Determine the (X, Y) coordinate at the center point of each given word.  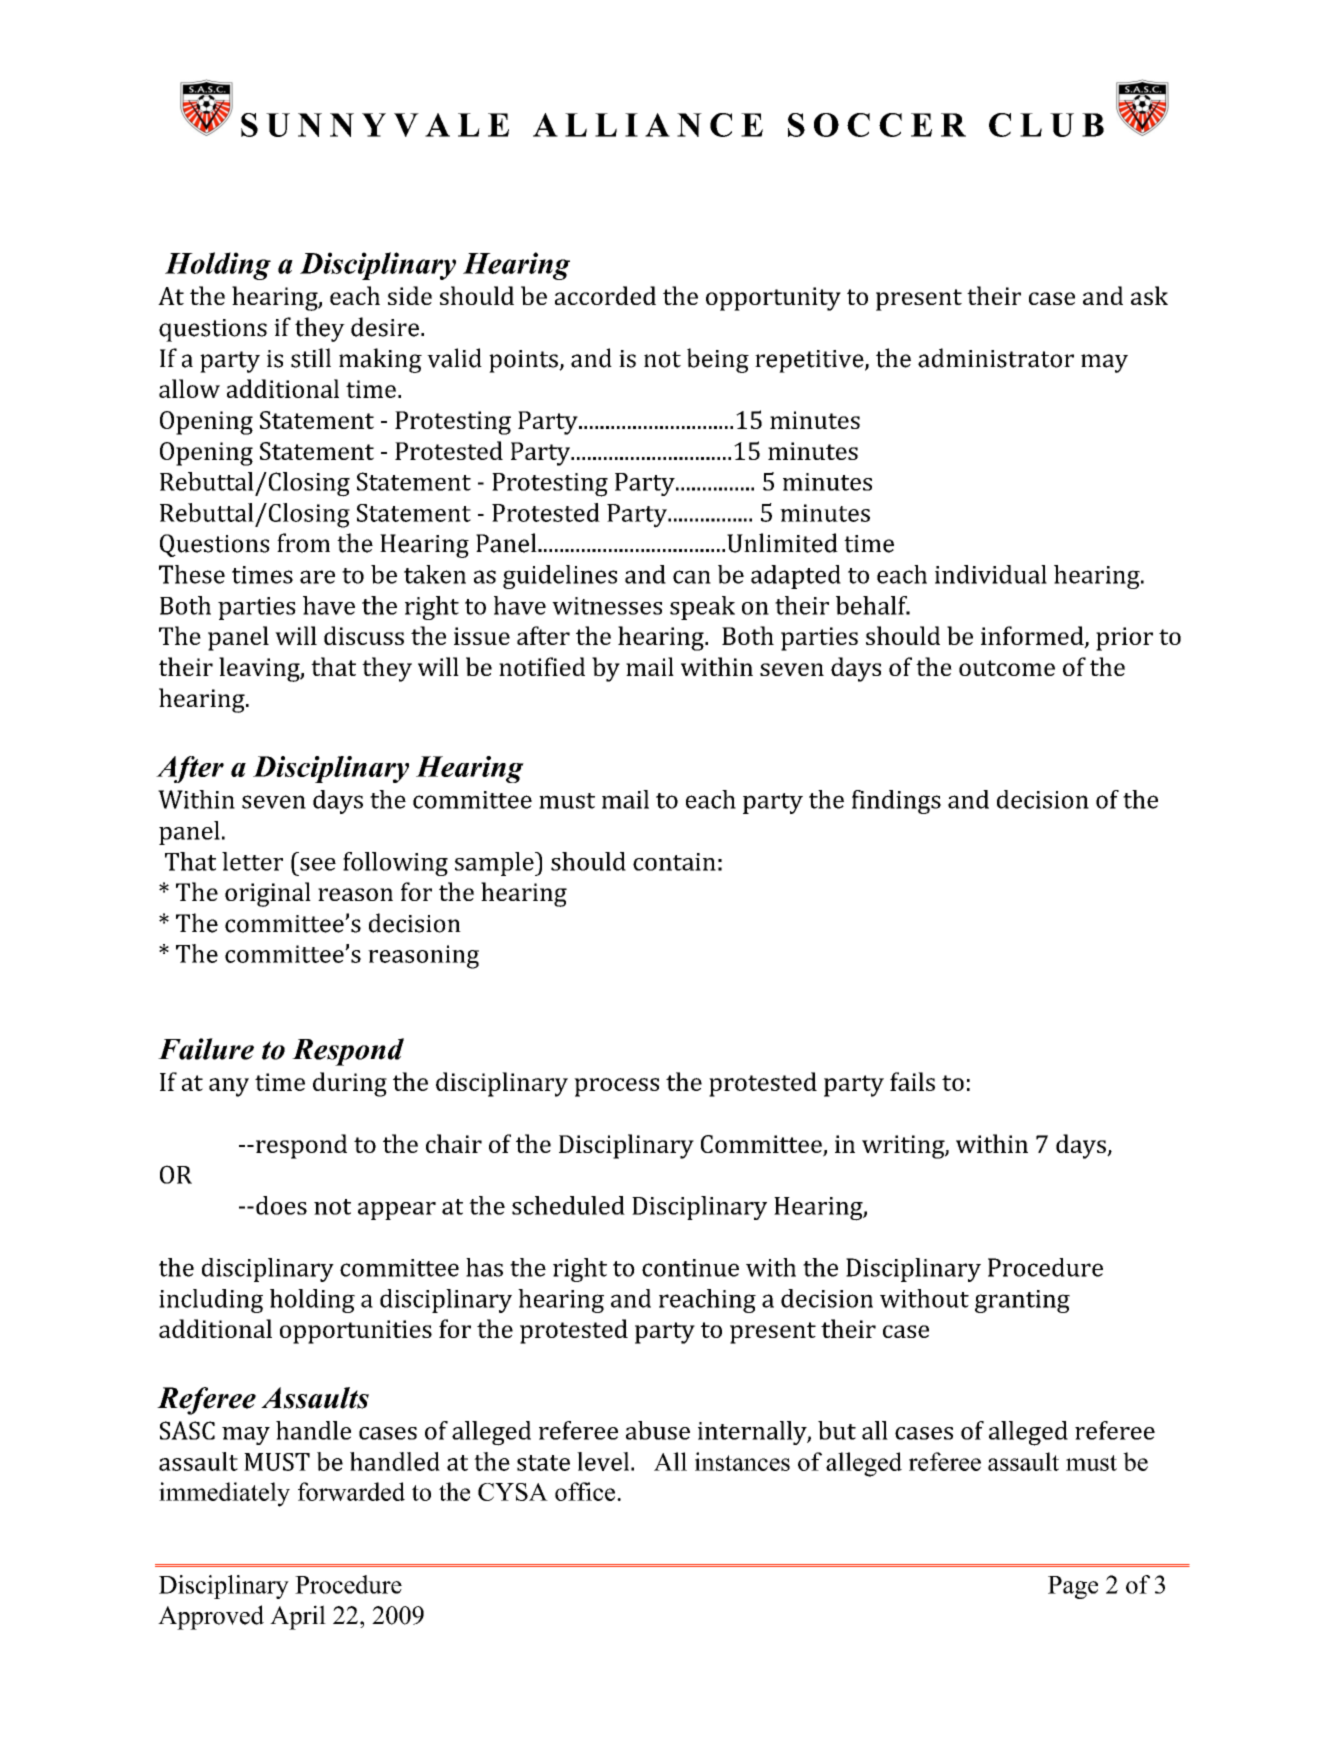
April (298, 1617)
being (718, 360)
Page (1073, 1587)
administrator (996, 358)
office (586, 1491)
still (311, 358)
